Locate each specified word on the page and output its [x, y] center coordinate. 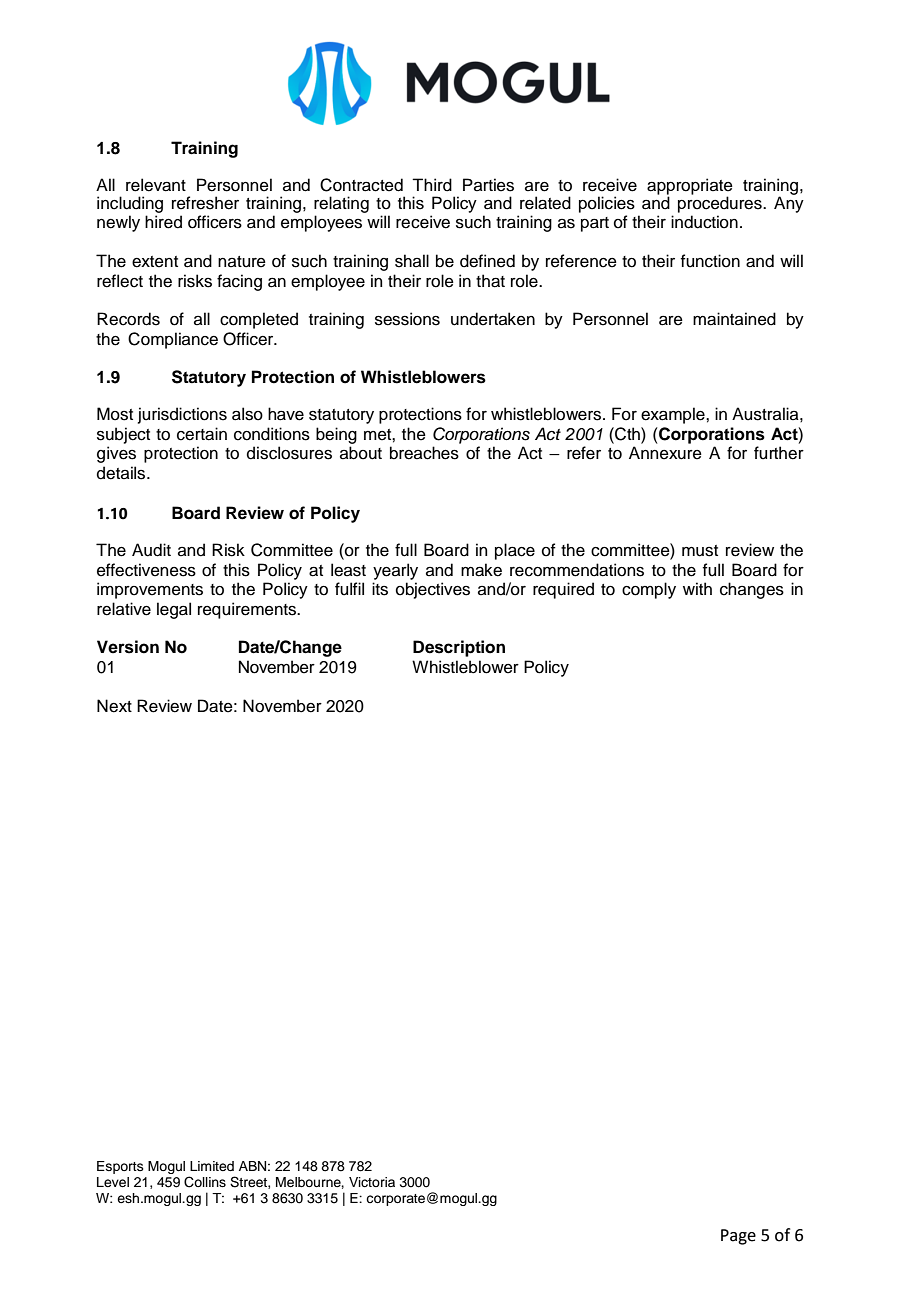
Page [738, 1237]
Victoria [372, 1182]
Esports [120, 1167]
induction [704, 222]
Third [432, 185]
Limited [212, 1166]
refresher [205, 203]
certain [202, 434]
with [697, 588]
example [674, 415]
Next [114, 706]
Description [459, 648]
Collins [205, 1182]
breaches [424, 453]
